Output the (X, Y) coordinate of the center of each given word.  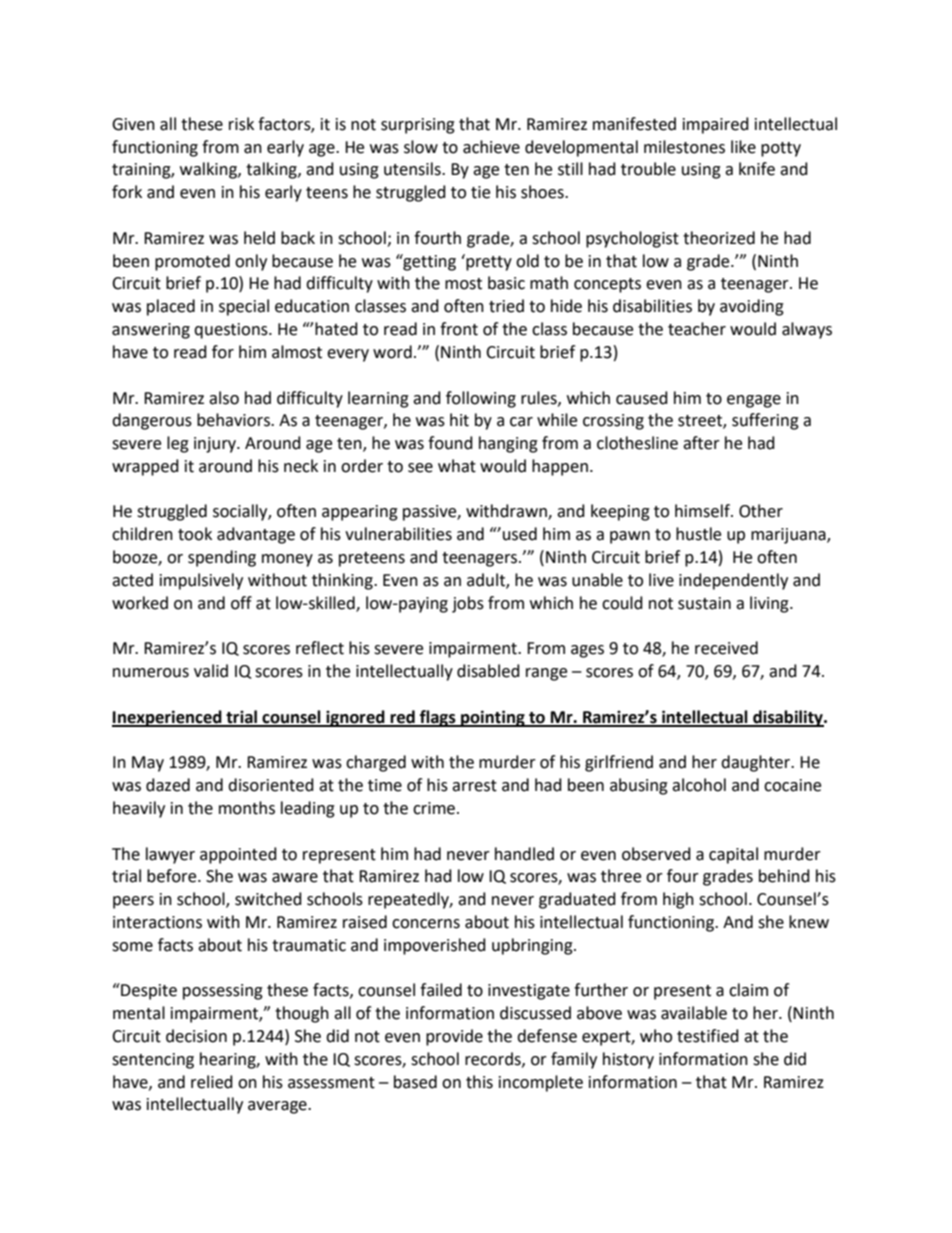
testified (708, 1036)
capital (733, 855)
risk (241, 124)
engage (754, 401)
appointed (238, 855)
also (224, 398)
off (241, 603)
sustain (704, 603)
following (481, 399)
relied (212, 1082)
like (743, 147)
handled (524, 854)
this (479, 1082)
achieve (491, 147)
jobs (468, 604)
